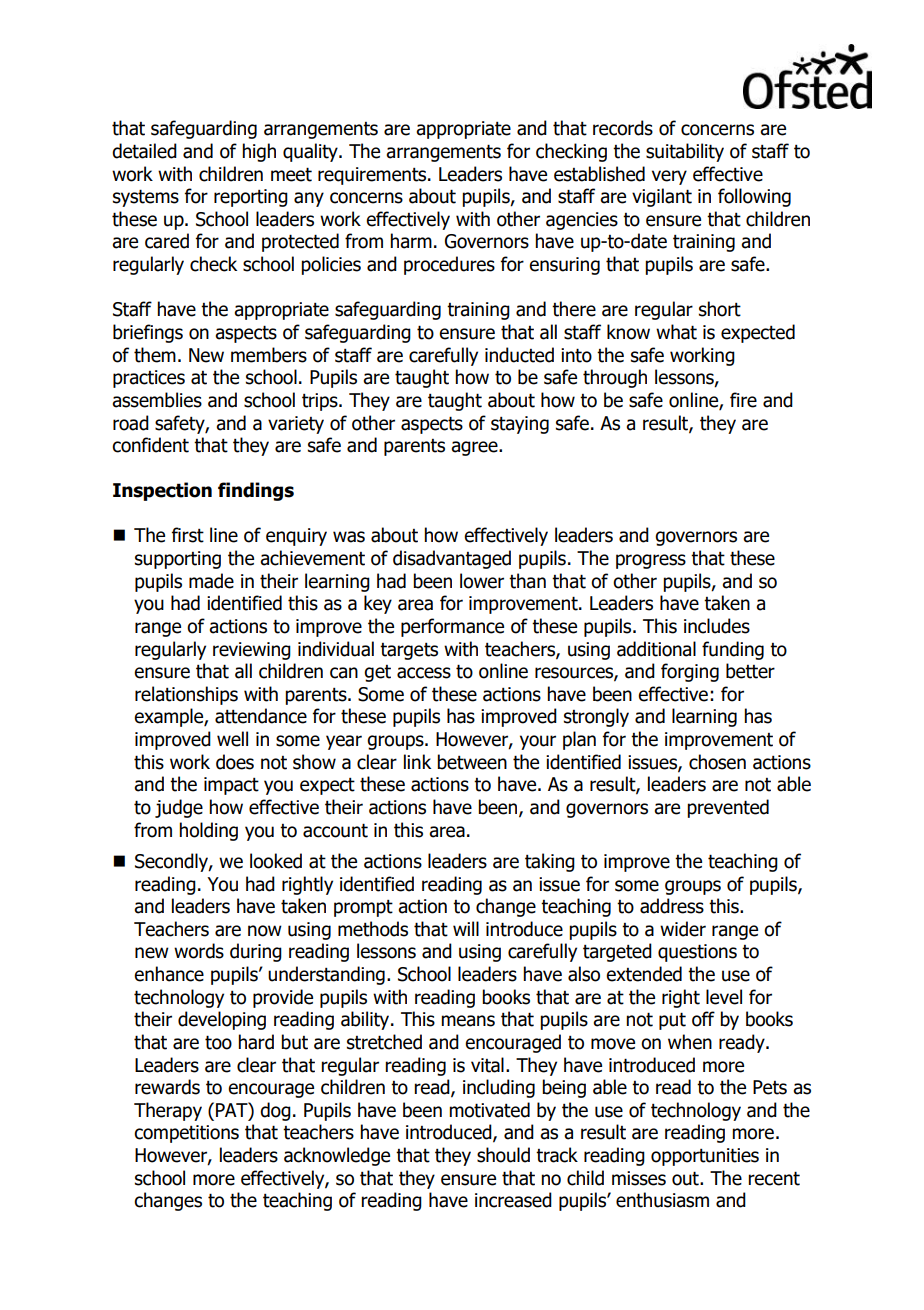 This screenshot has height=1310, width=924. What do you see at coordinates (651, 561) in the screenshot?
I see `progress` at bounding box center [651, 561].
